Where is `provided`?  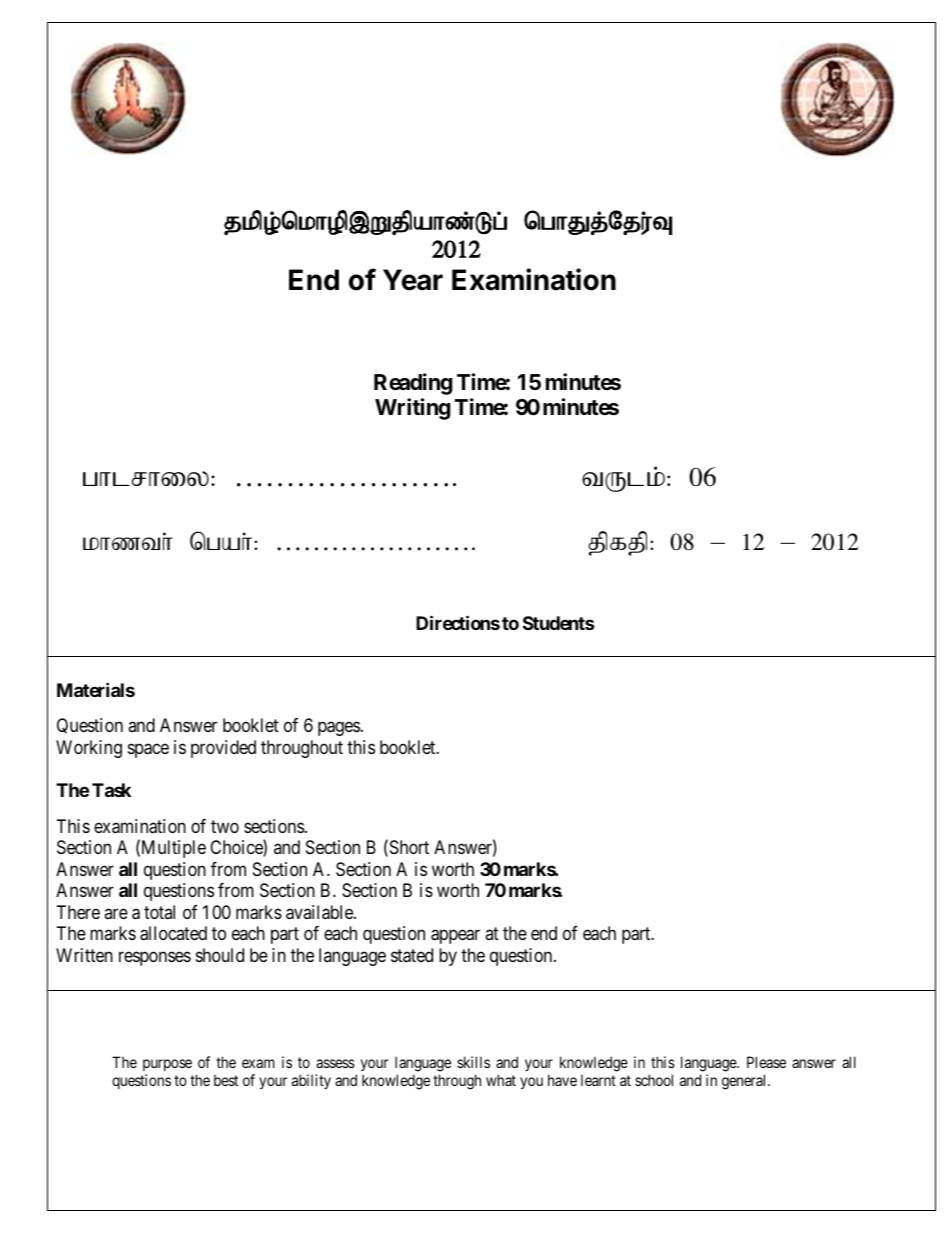
provided is located at coordinates (223, 749).
